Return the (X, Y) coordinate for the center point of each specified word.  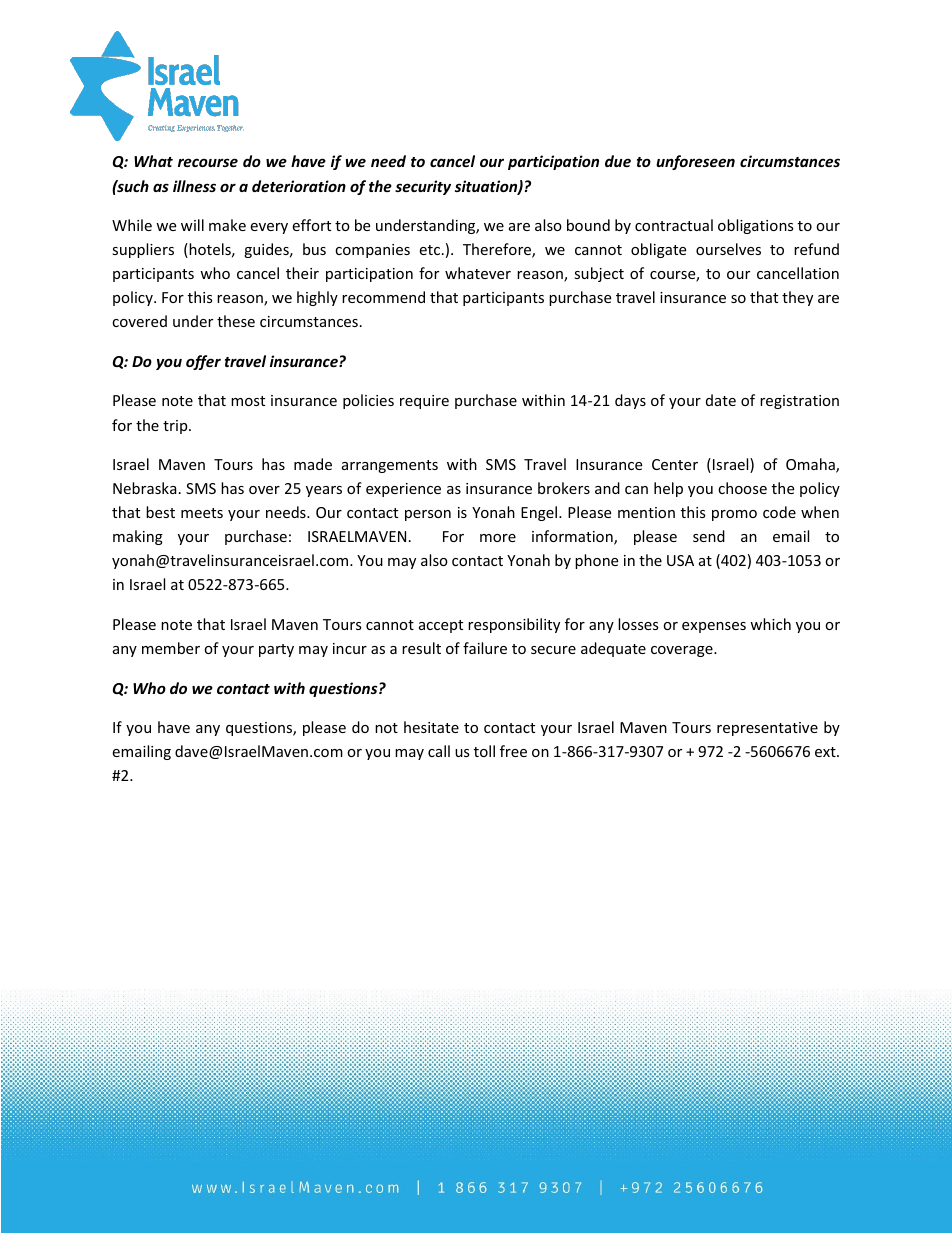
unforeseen (695, 162)
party (276, 650)
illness (194, 186)
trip (176, 427)
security (423, 187)
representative (767, 729)
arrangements (390, 466)
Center (675, 464)
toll (484, 751)
